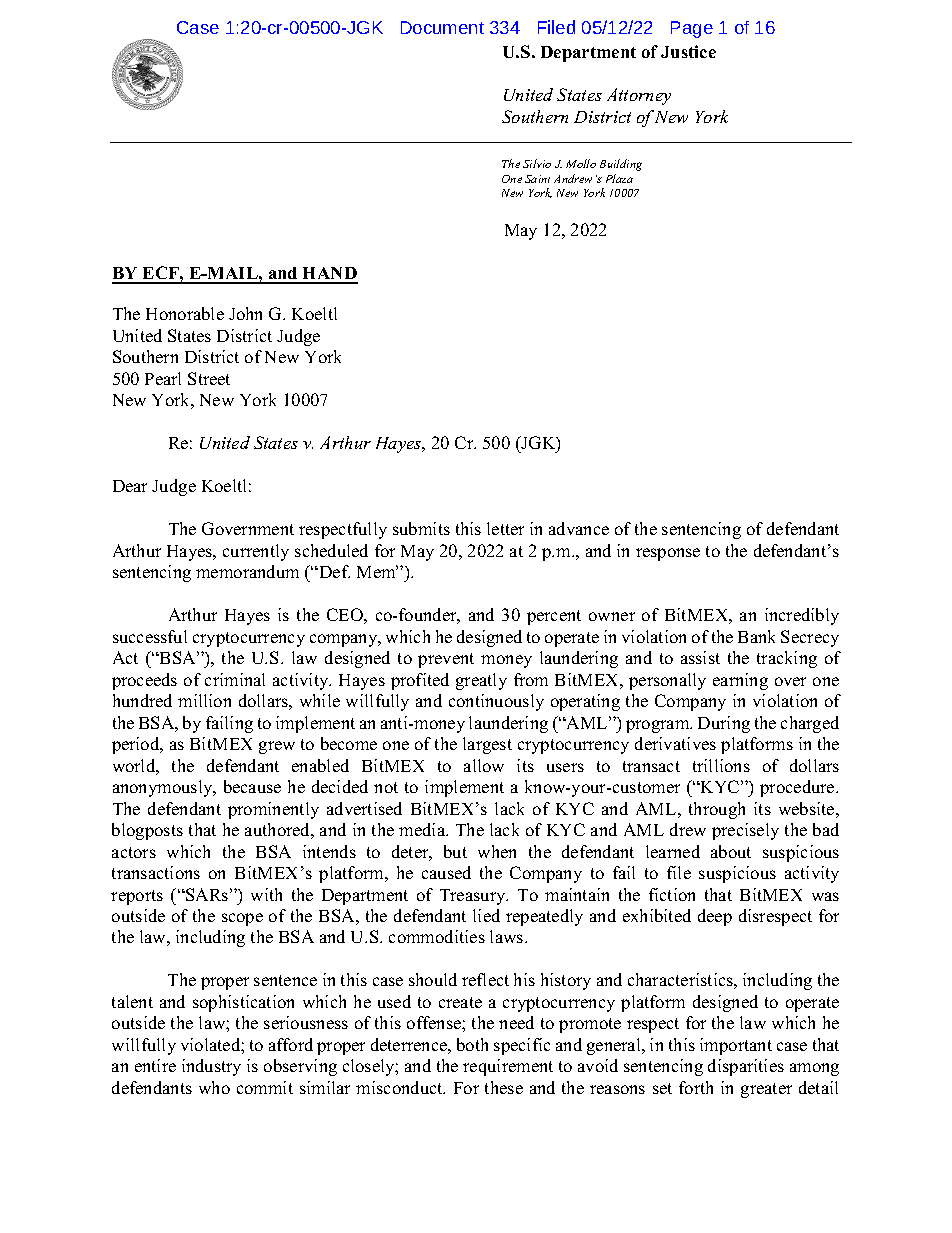  What do you see at coordinates (619, 178) in the document?
I see `Plaza` at bounding box center [619, 178].
